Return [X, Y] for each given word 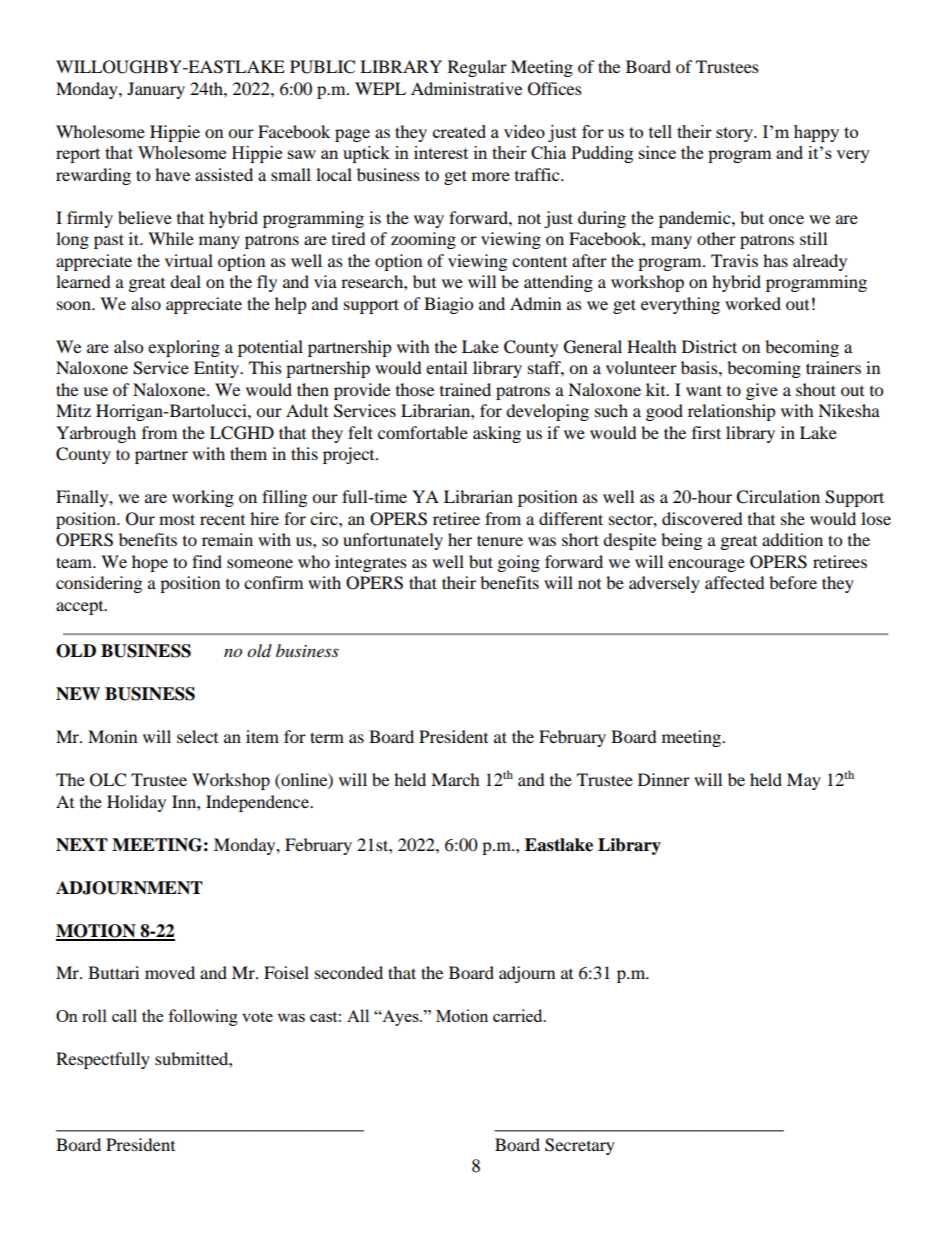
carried [519, 1015]
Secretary [580, 1146]
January [156, 90]
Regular [477, 68]
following [203, 1017]
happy [816, 133]
